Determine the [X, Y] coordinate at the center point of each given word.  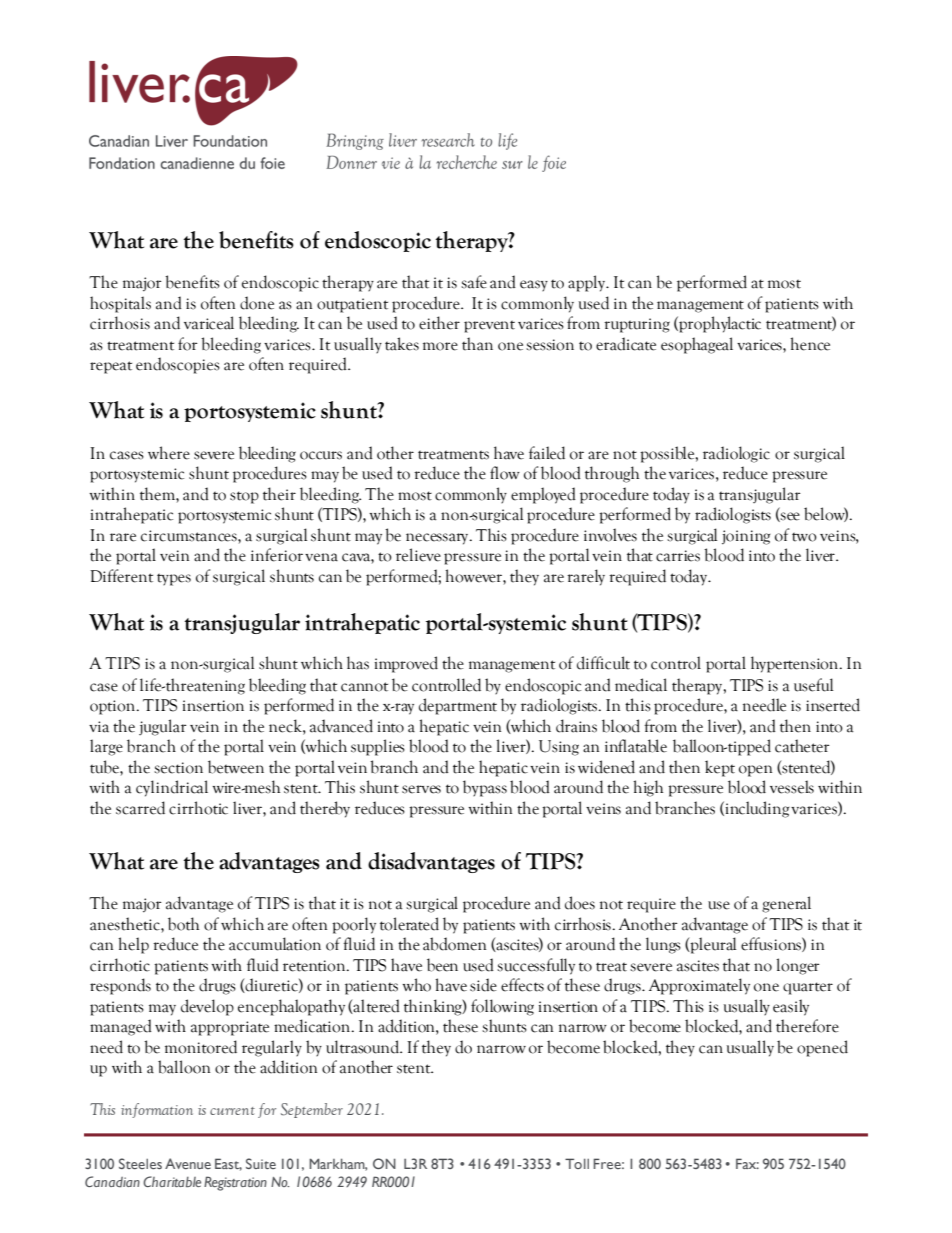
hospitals [120, 304]
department [458, 706]
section [178, 768]
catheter [802, 746]
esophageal [697, 345]
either [439, 323]
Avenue [188, 1163]
